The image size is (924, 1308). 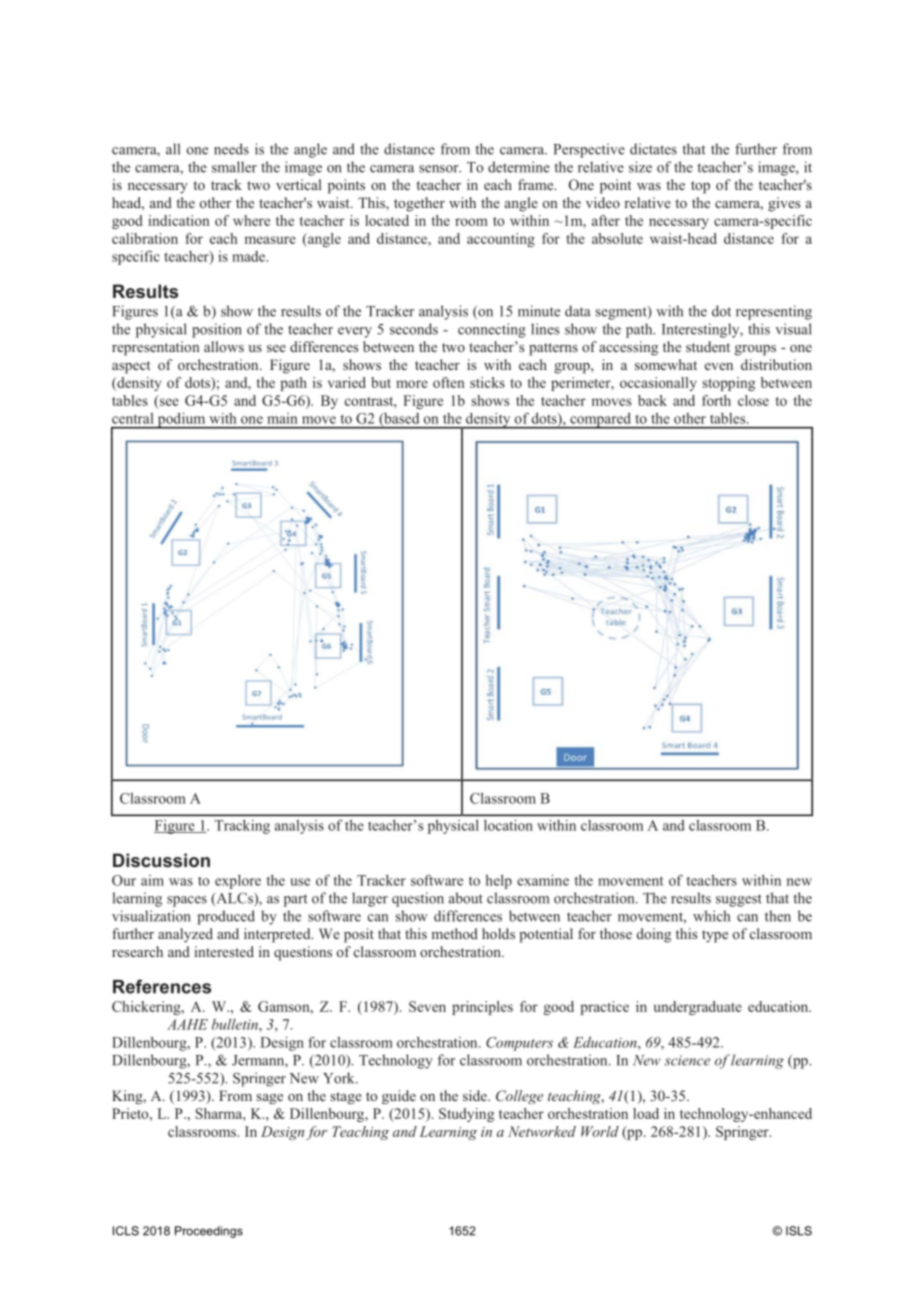 What do you see at coordinates (646, 1113) in the screenshot?
I see `load` at bounding box center [646, 1113].
